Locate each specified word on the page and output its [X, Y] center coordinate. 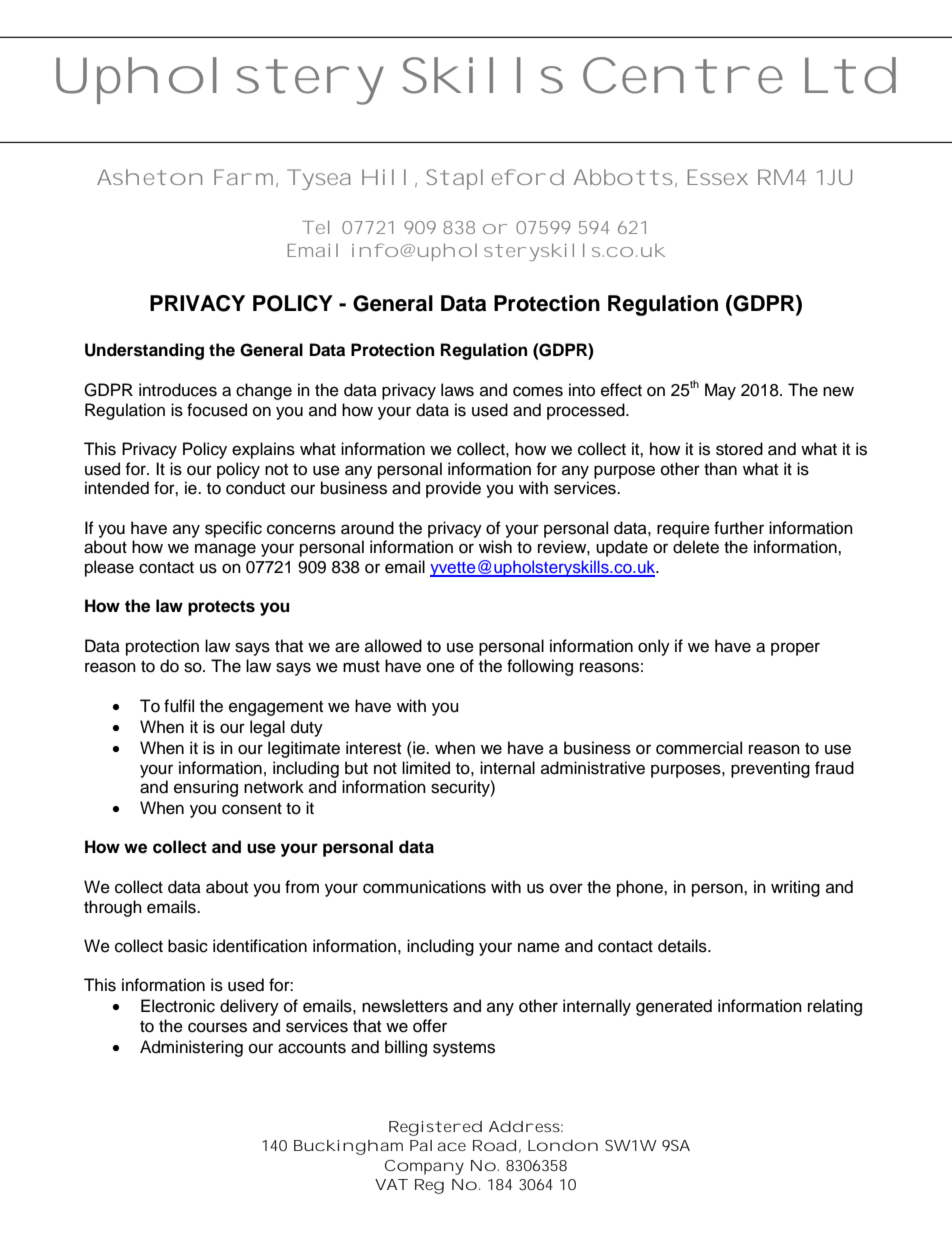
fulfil [179, 706]
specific [233, 529]
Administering [191, 1048]
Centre [683, 75]
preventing [770, 769]
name [539, 947]
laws [457, 390]
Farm [243, 177]
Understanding [144, 351]
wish [495, 547]
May [720, 391]
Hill [384, 177]
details [683, 946]
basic [188, 946]
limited [426, 768]
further [739, 528]
